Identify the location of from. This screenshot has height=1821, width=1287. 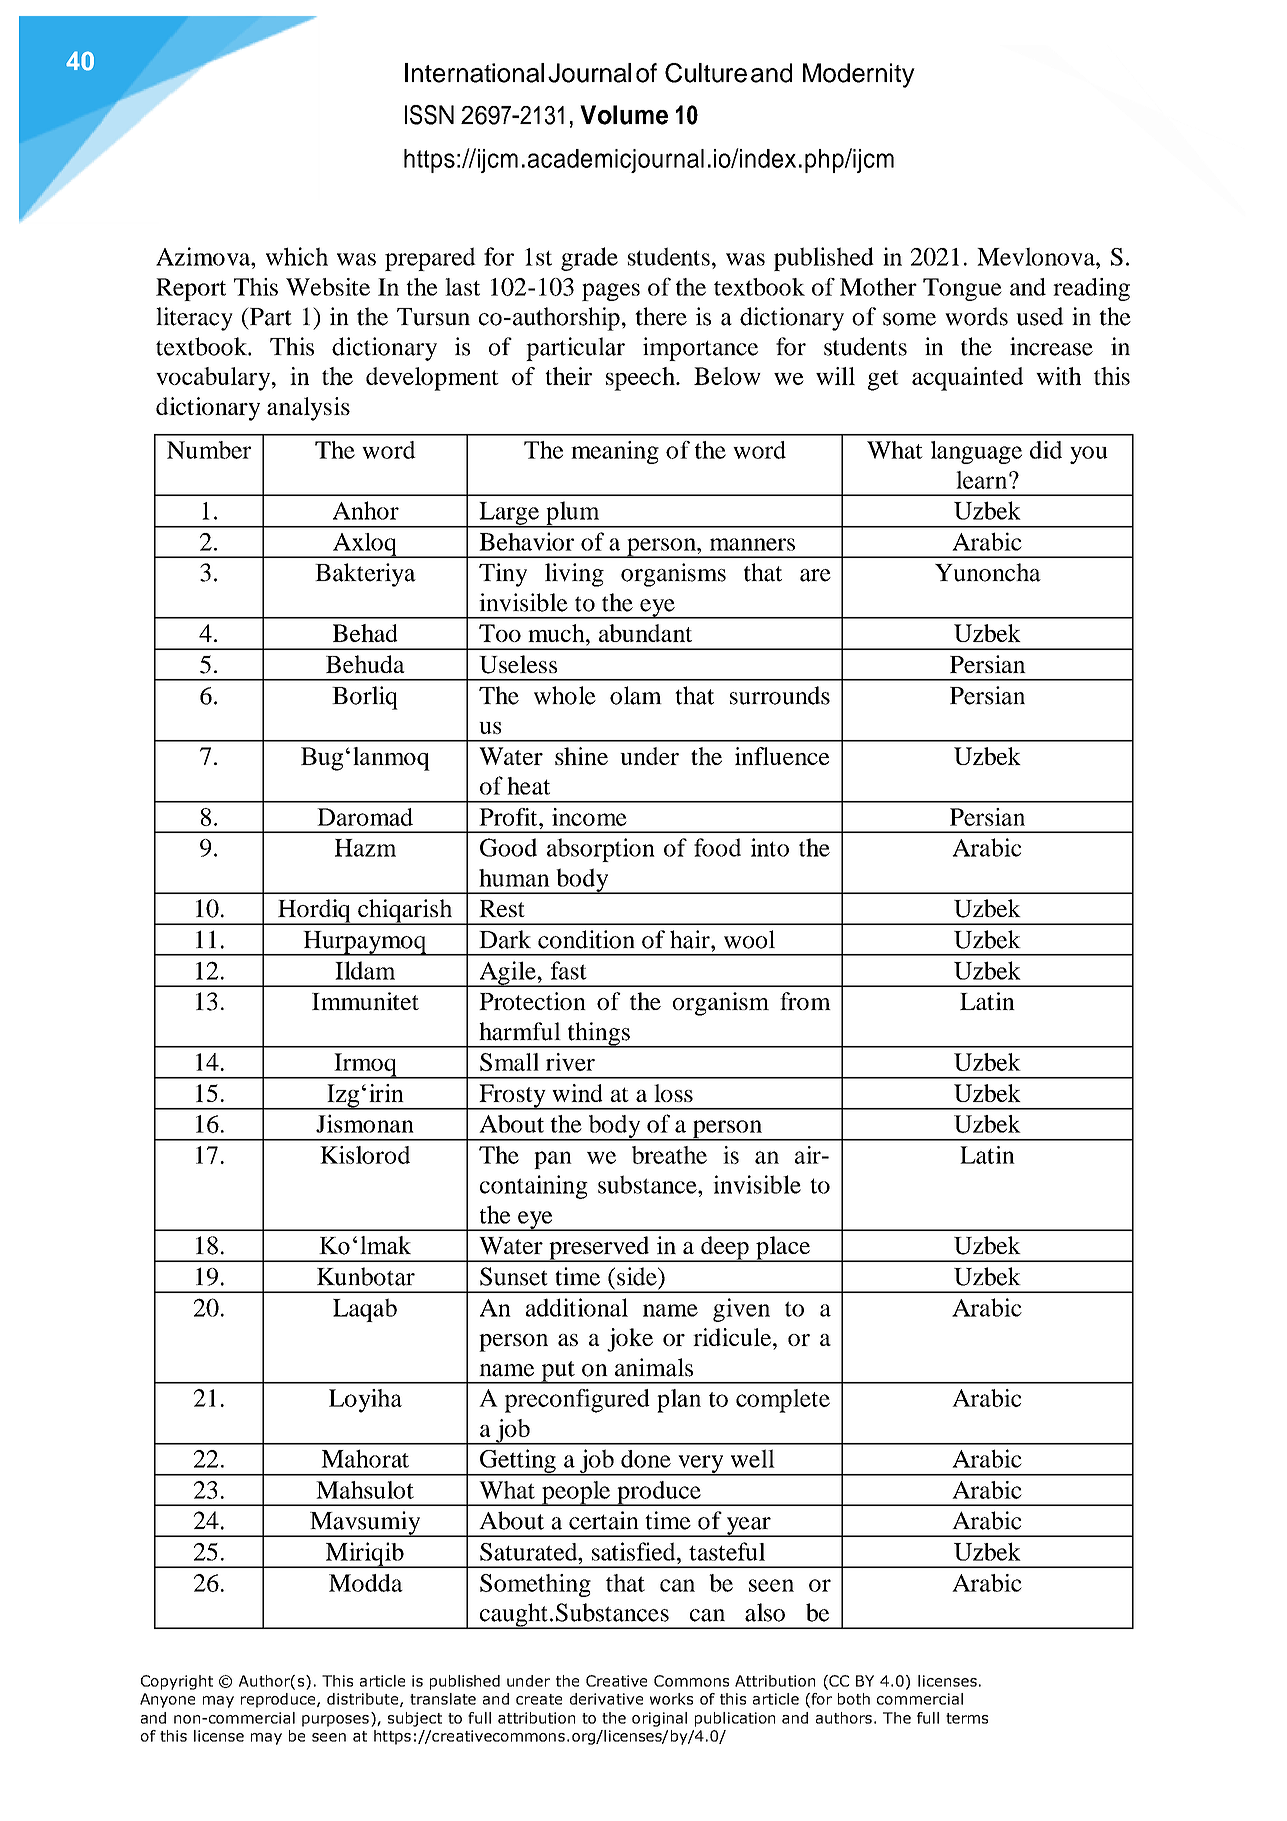
(805, 1001).
